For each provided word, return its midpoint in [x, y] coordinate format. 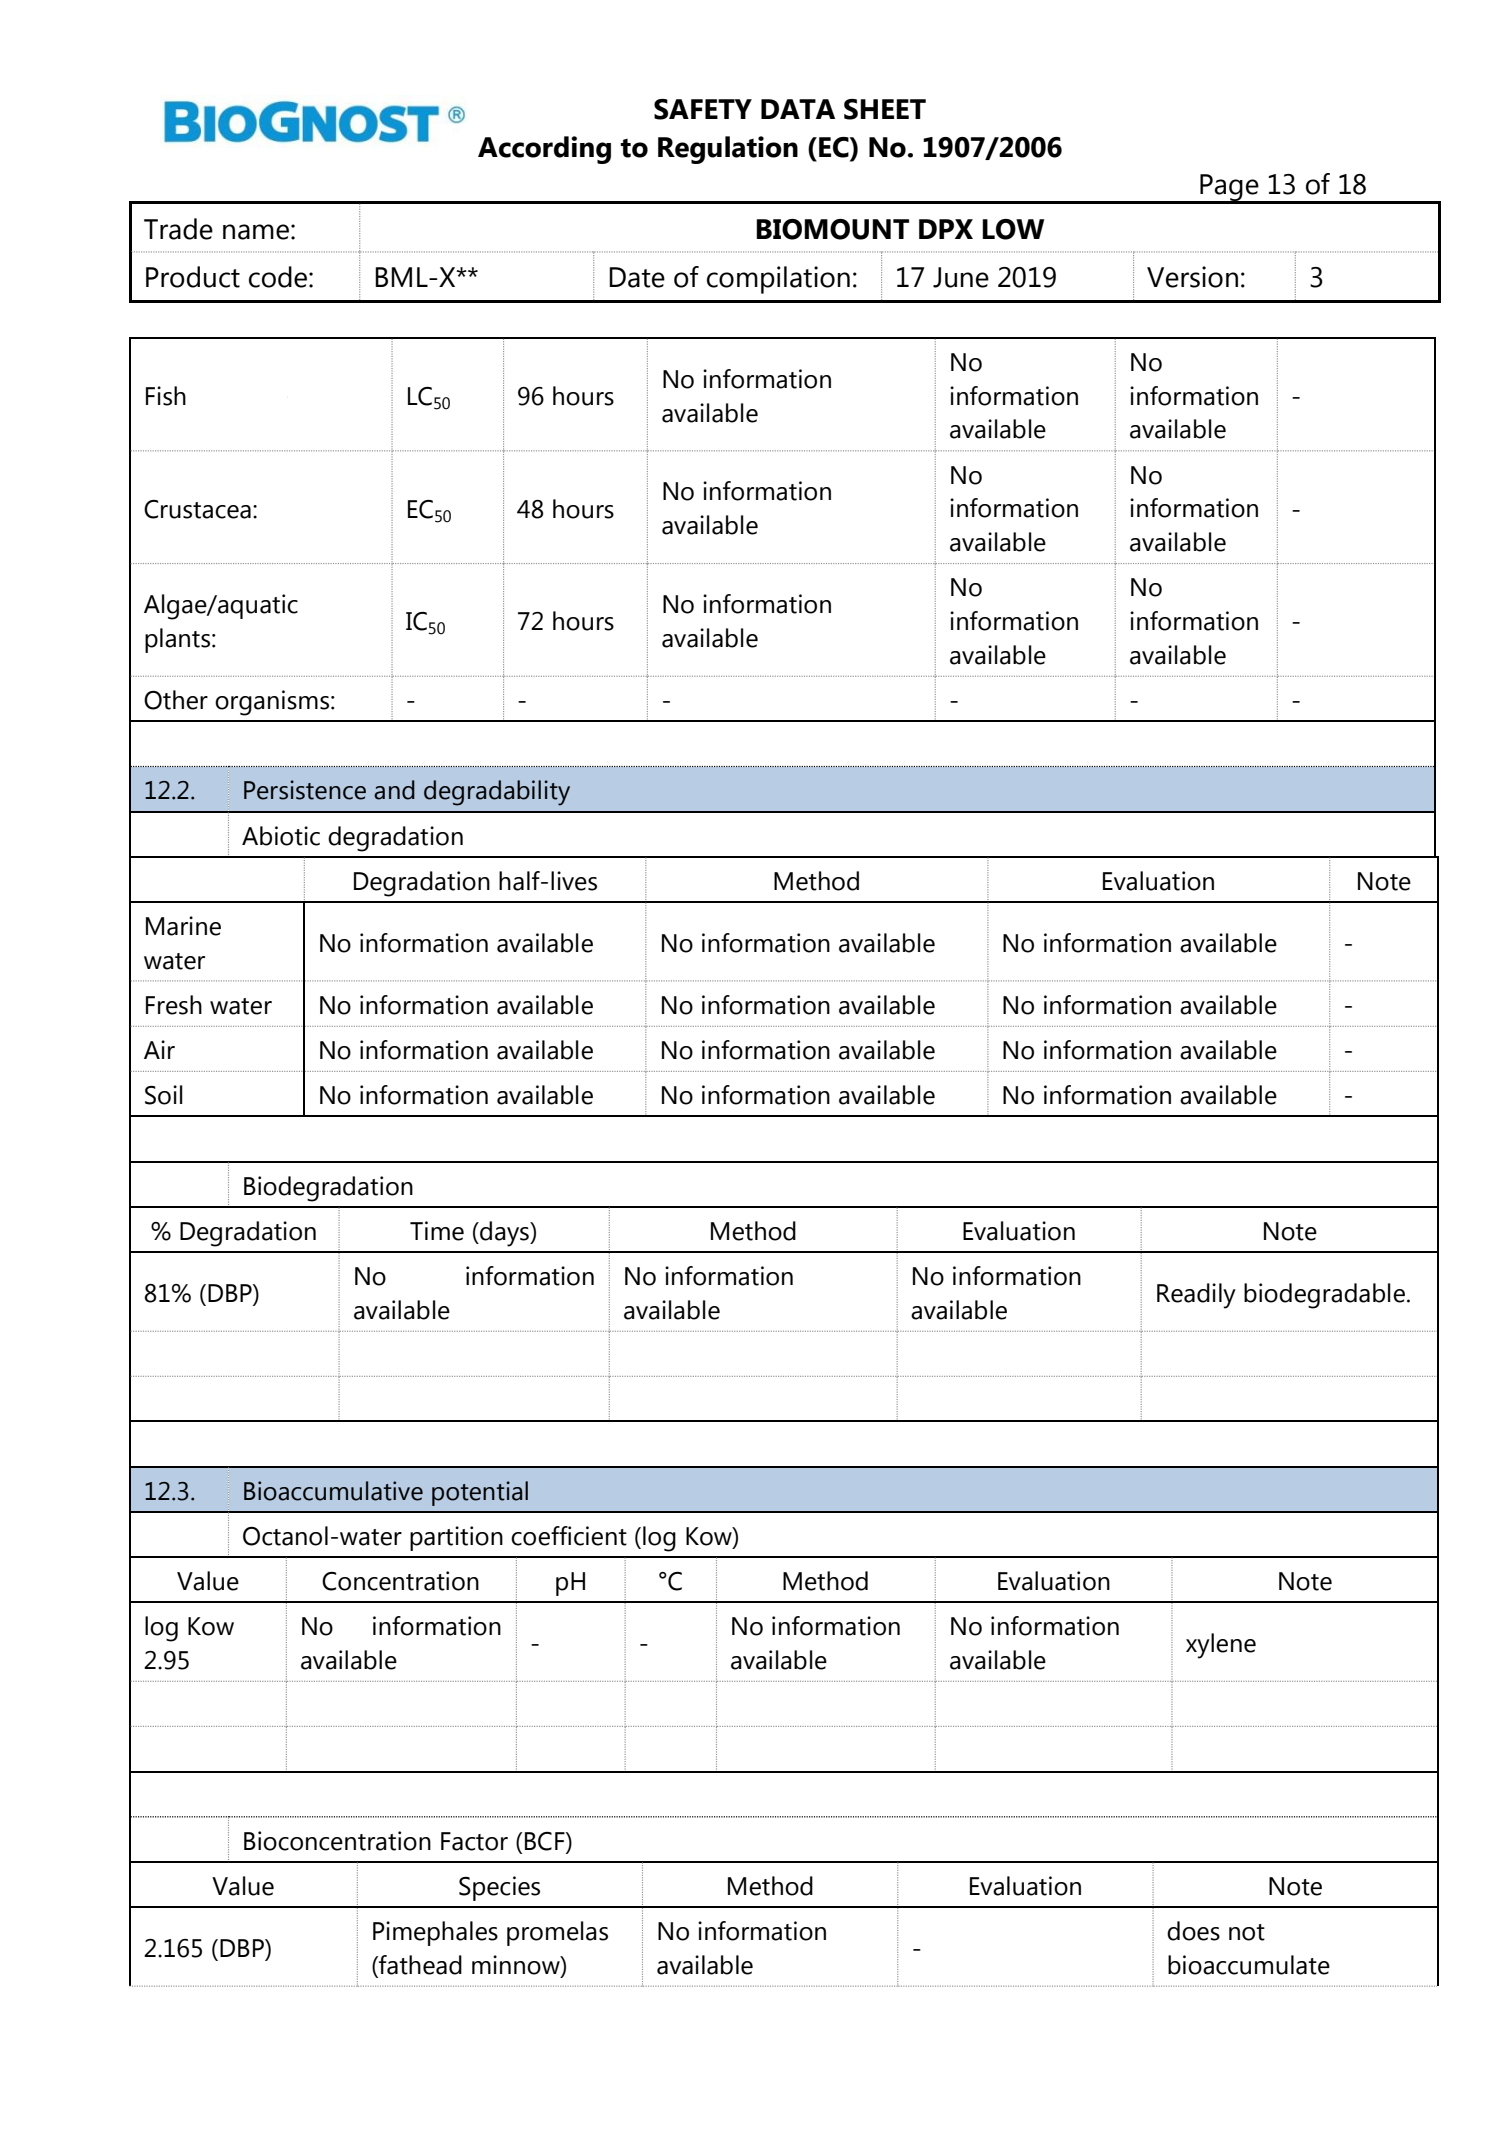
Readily [1196, 1296]
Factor [474, 1841]
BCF [546, 1841]
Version [1192, 277]
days [504, 1234]
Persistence [305, 790]
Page [1229, 188]
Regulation [728, 150]
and [394, 790]
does [1193, 1931]
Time [437, 1231]
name [256, 232]
